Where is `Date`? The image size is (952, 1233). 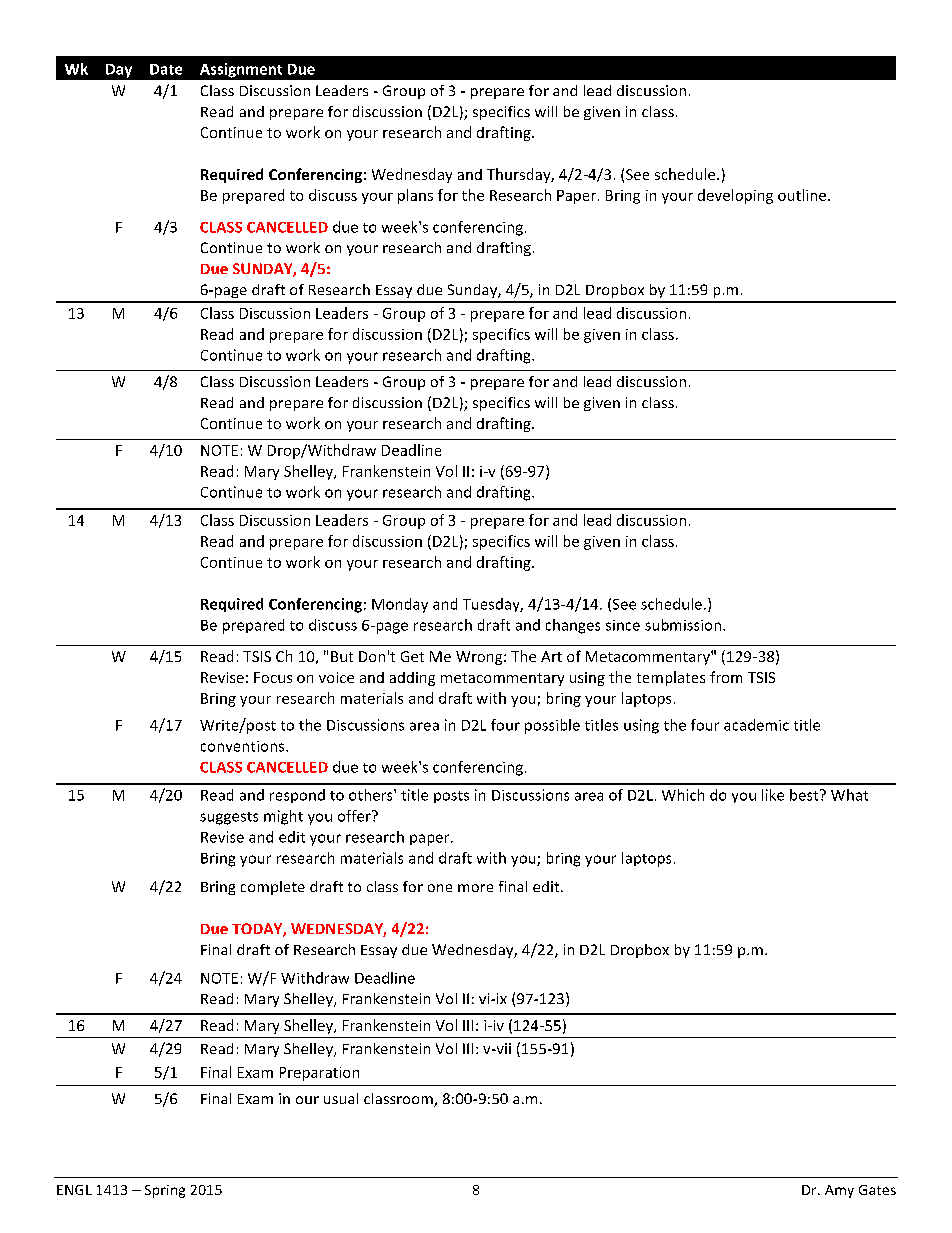
Date is located at coordinates (166, 69).
